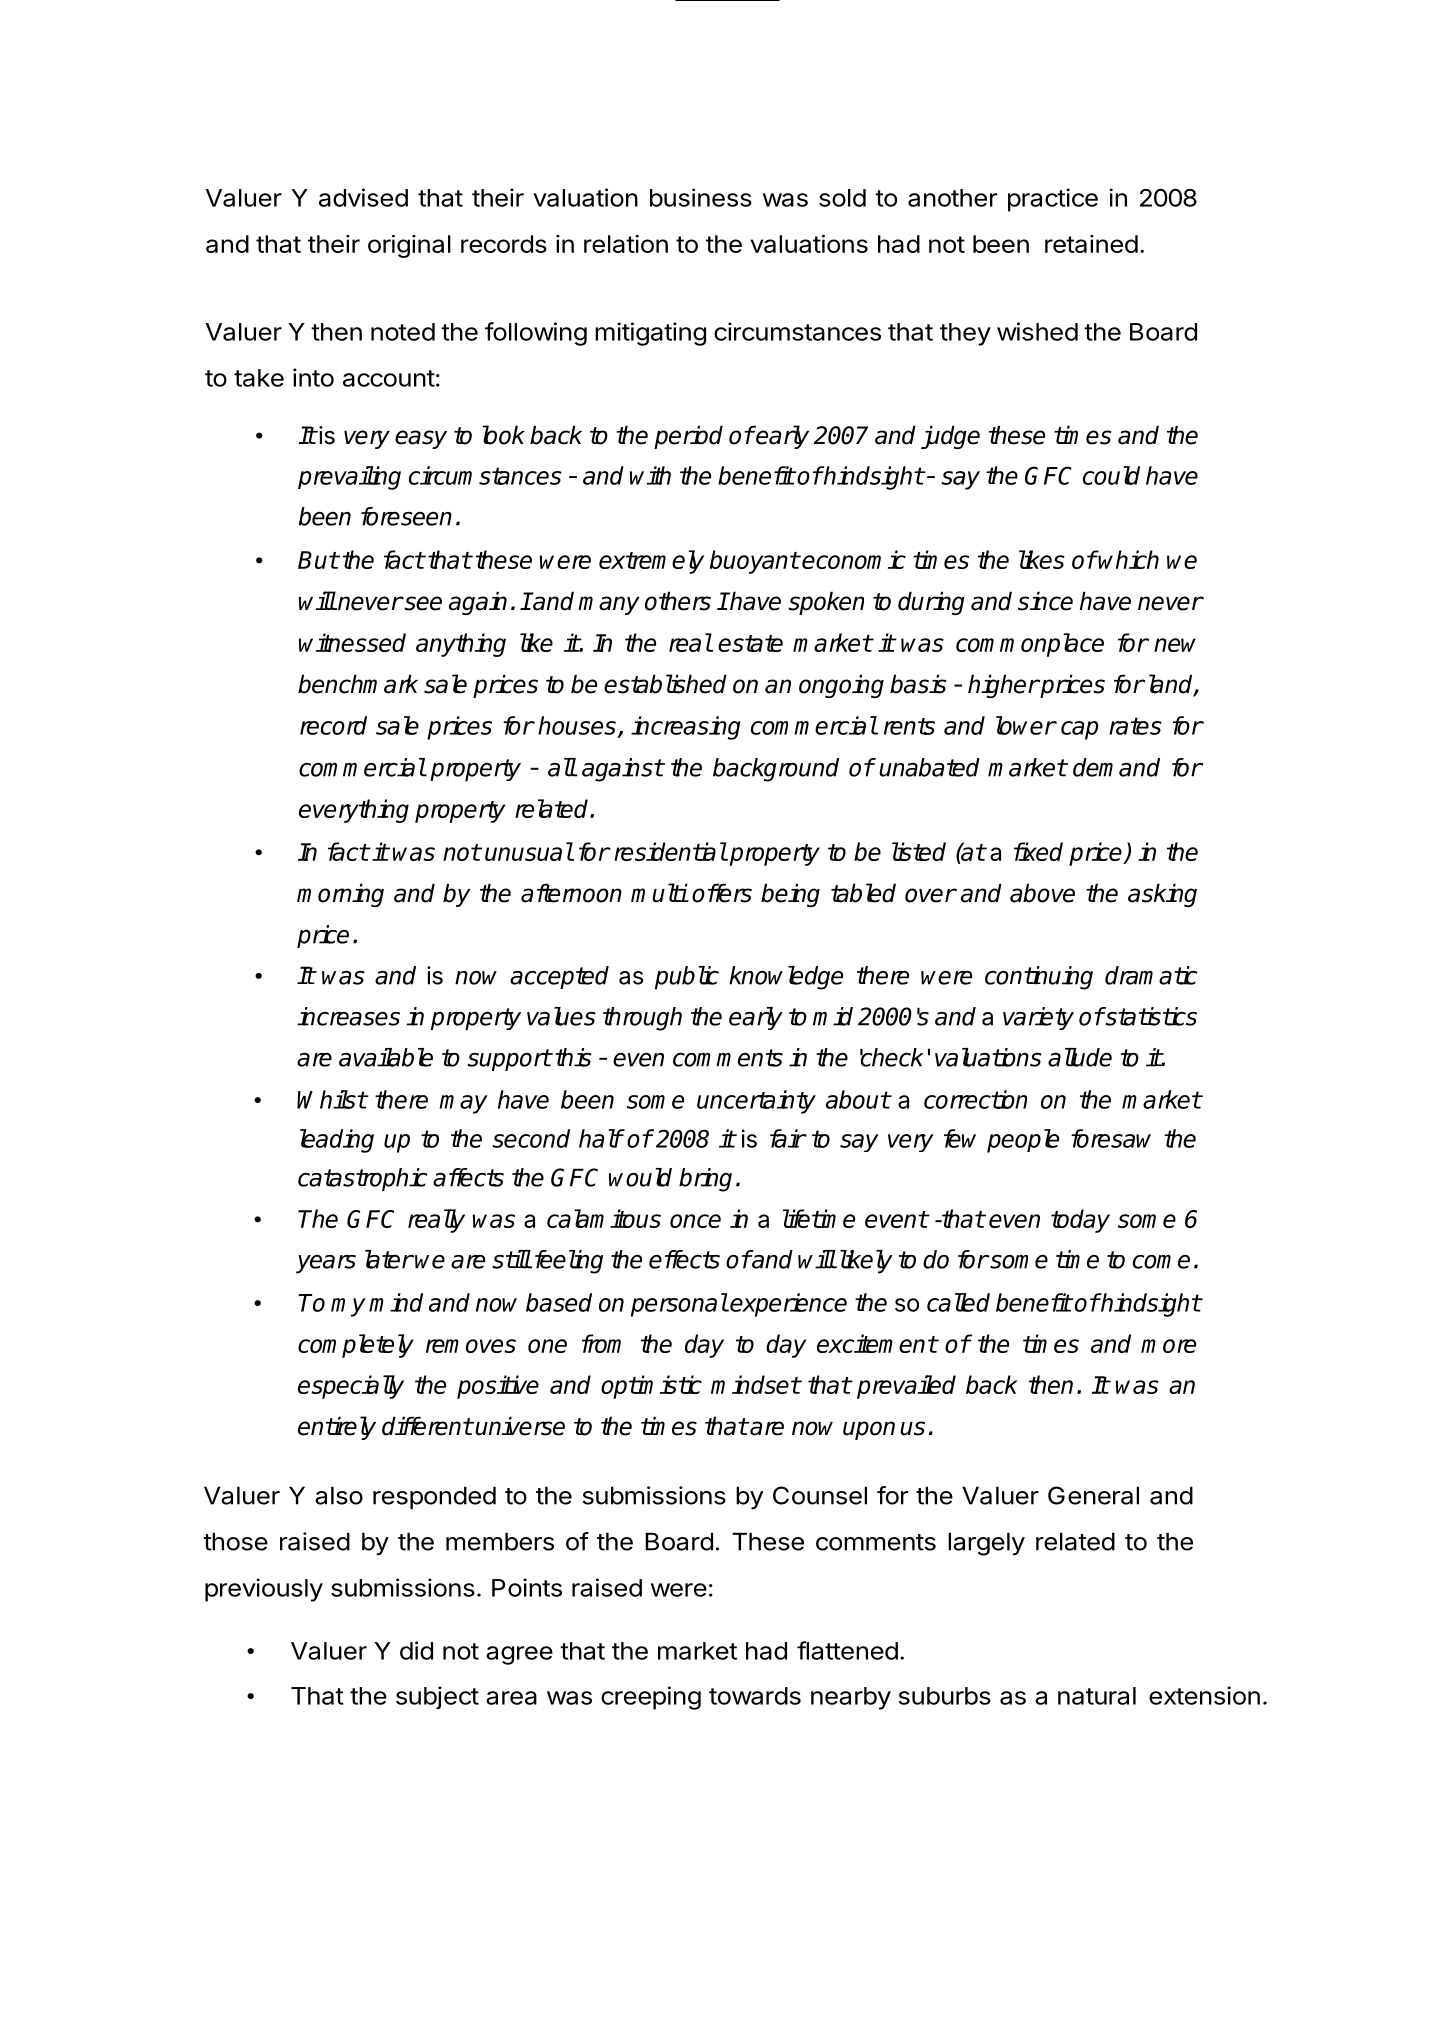 The image size is (1433, 2027). Describe the element at coordinates (406, 516) in the screenshot. I see `foreseen` at that location.
